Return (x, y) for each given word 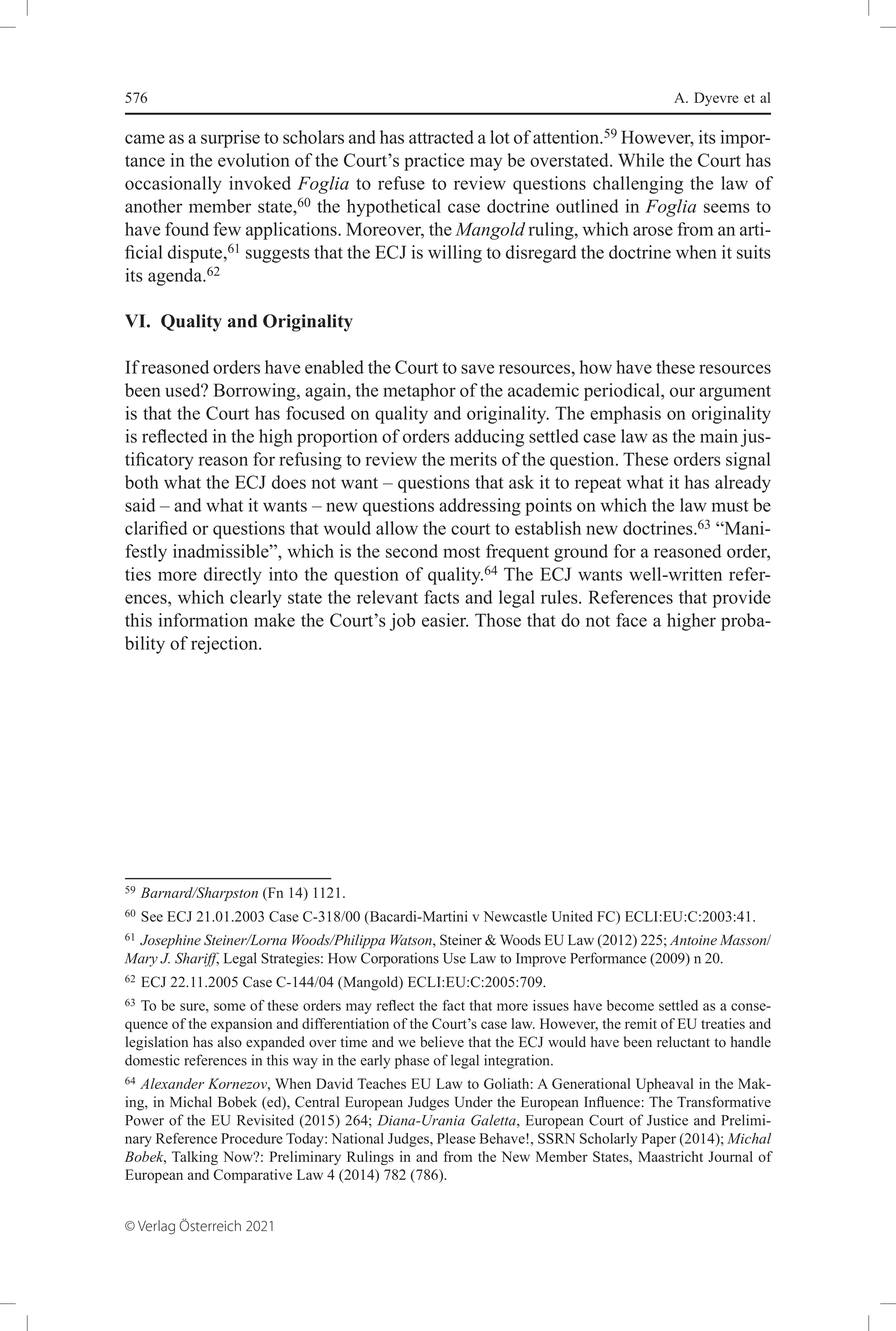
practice (434, 162)
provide (742, 599)
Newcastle (515, 916)
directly (233, 576)
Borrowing (256, 392)
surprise (230, 139)
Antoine (693, 940)
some (230, 1007)
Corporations (400, 959)
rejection (225, 645)
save (477, 369)
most (461, 552)
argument (735, 393)
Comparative (253, 1176)
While (641, 160)
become (630, 1005)
